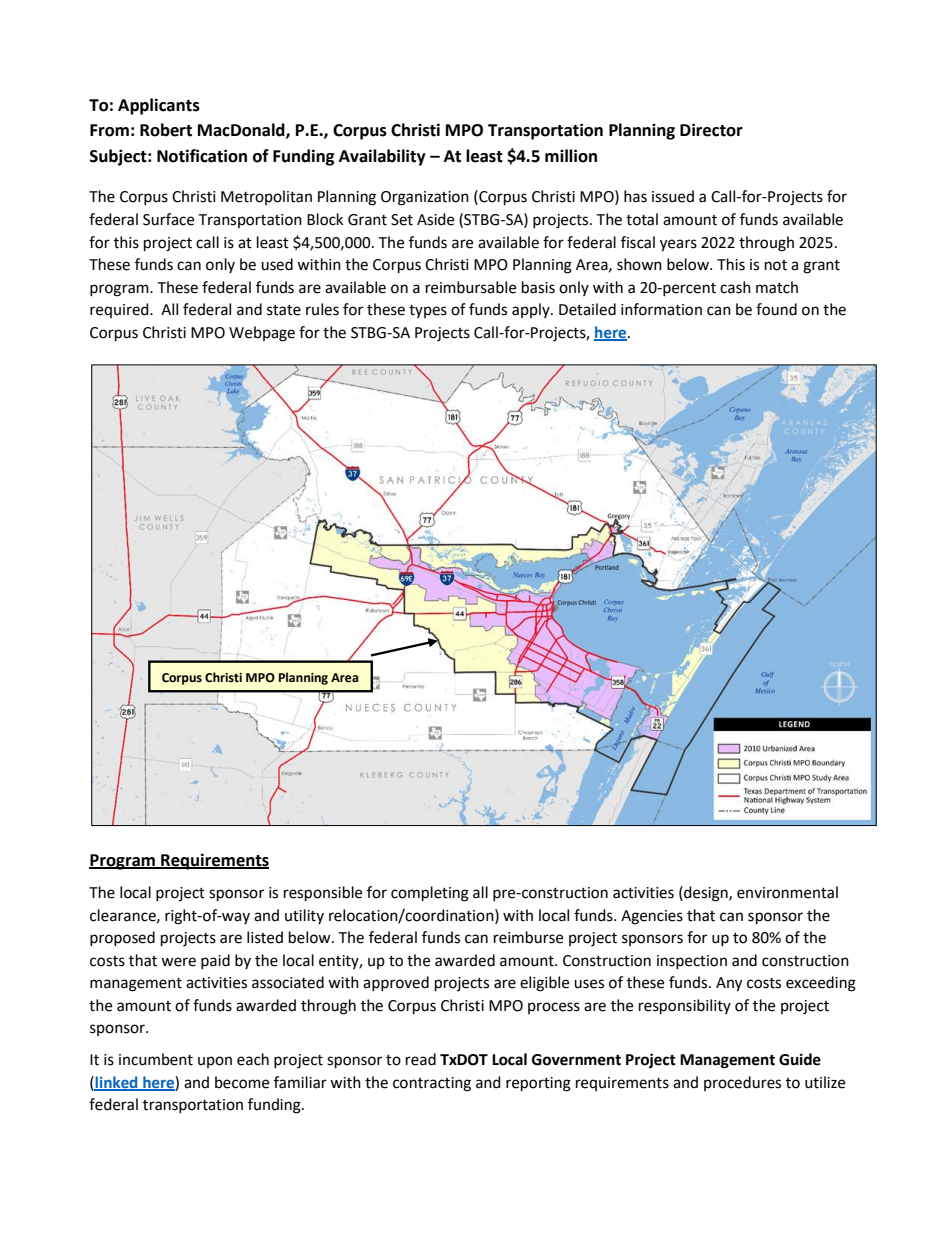 The width and height of the image is (952, 1233). I want to click on listed, so click(265, 937).
